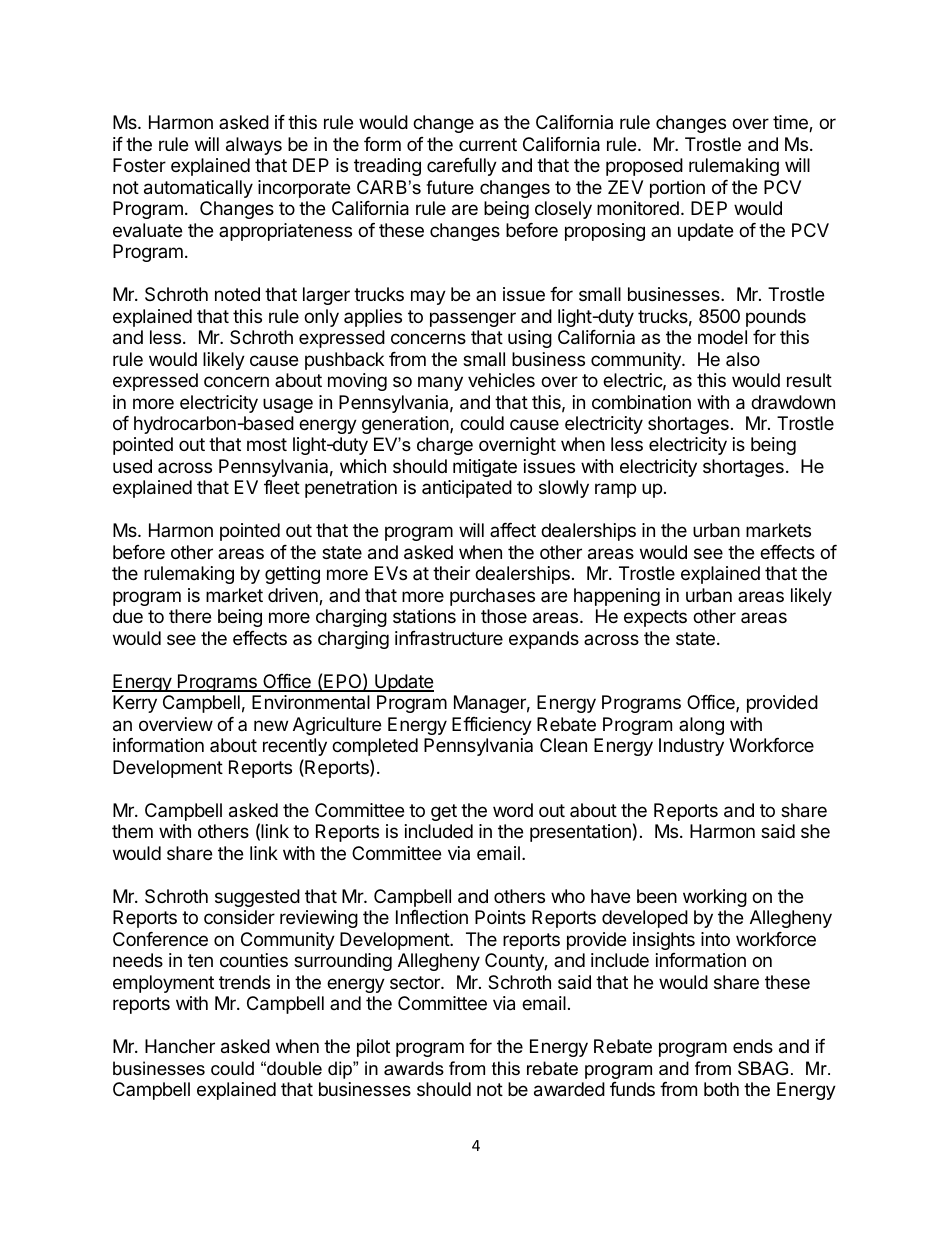  Describe the element at coordinates (254, 146) in the screenshot. I see `always` at that location.
